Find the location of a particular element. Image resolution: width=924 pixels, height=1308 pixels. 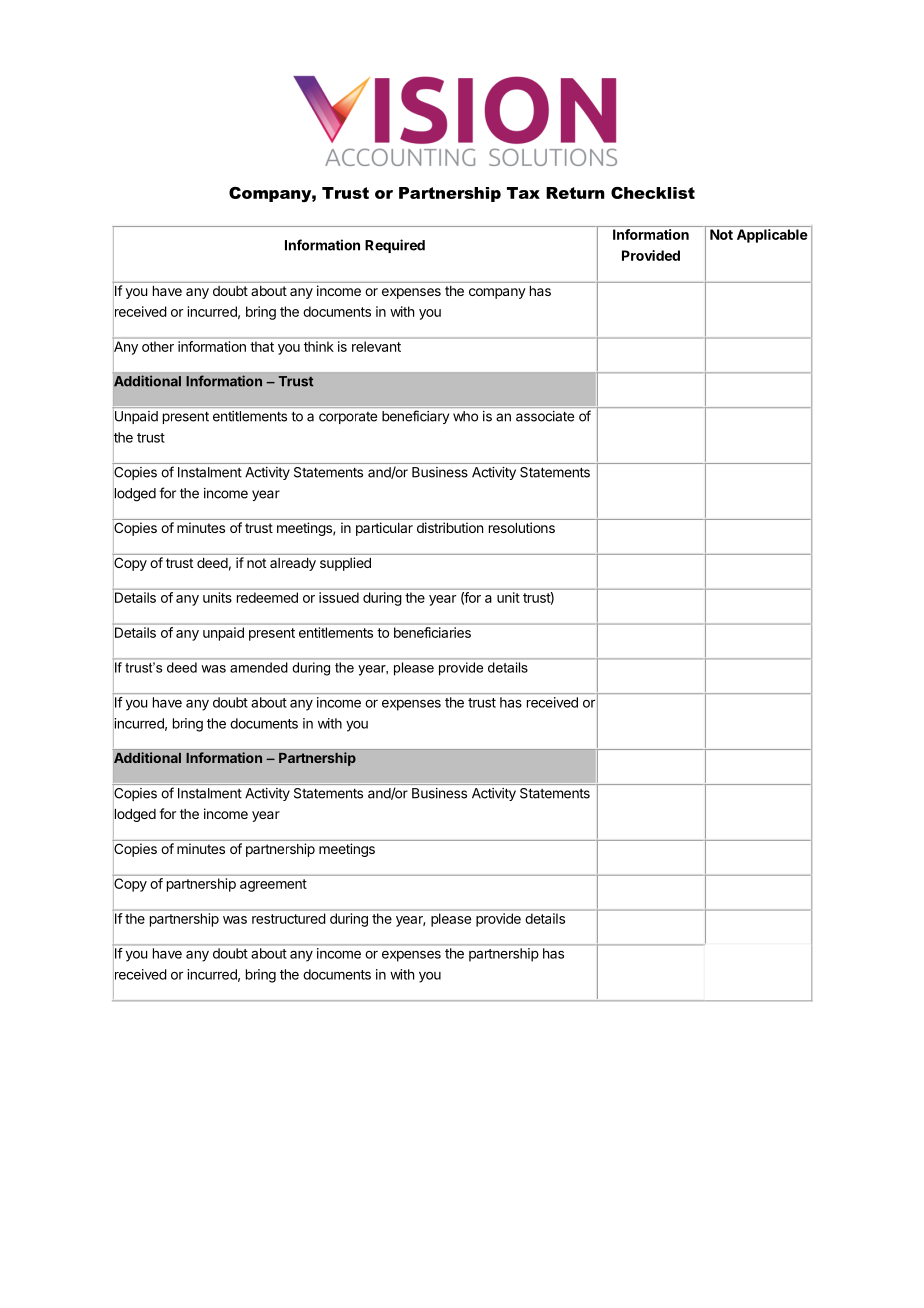

who is located at coordinates (465, 416).
